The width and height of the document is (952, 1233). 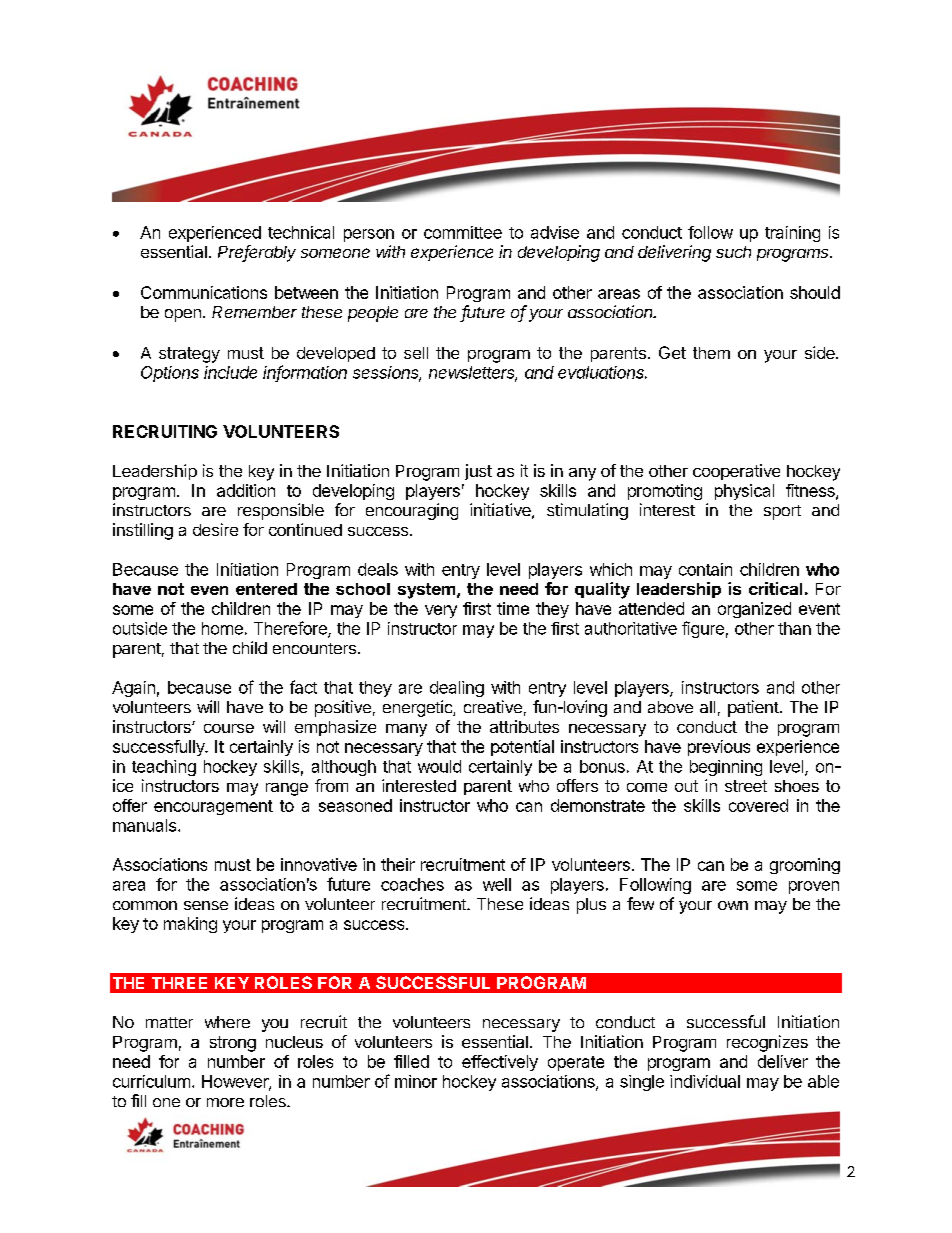 I want to click on more, so click(x=225, y=1102).
